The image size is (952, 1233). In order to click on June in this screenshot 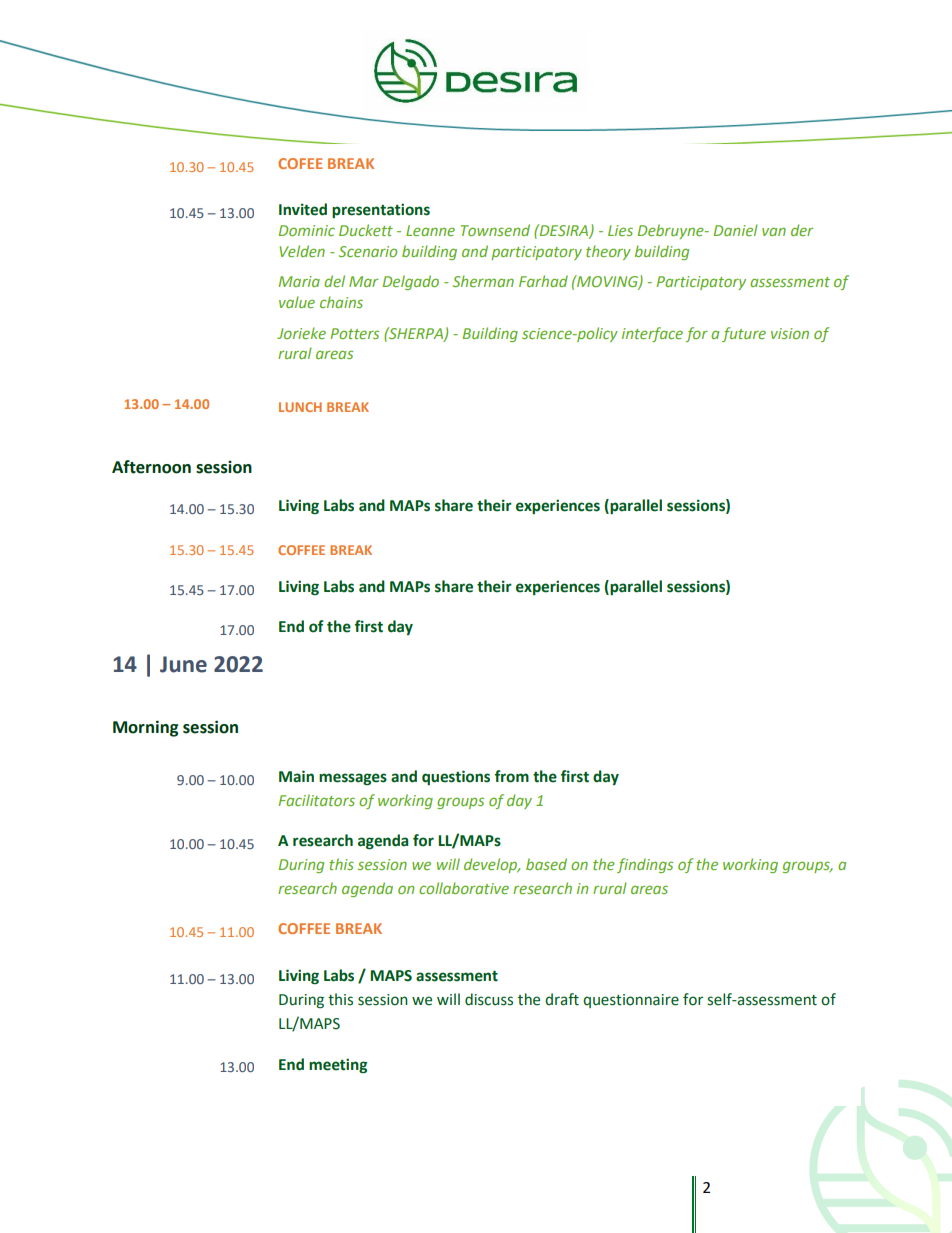, I will do `click(183, 664)`.
